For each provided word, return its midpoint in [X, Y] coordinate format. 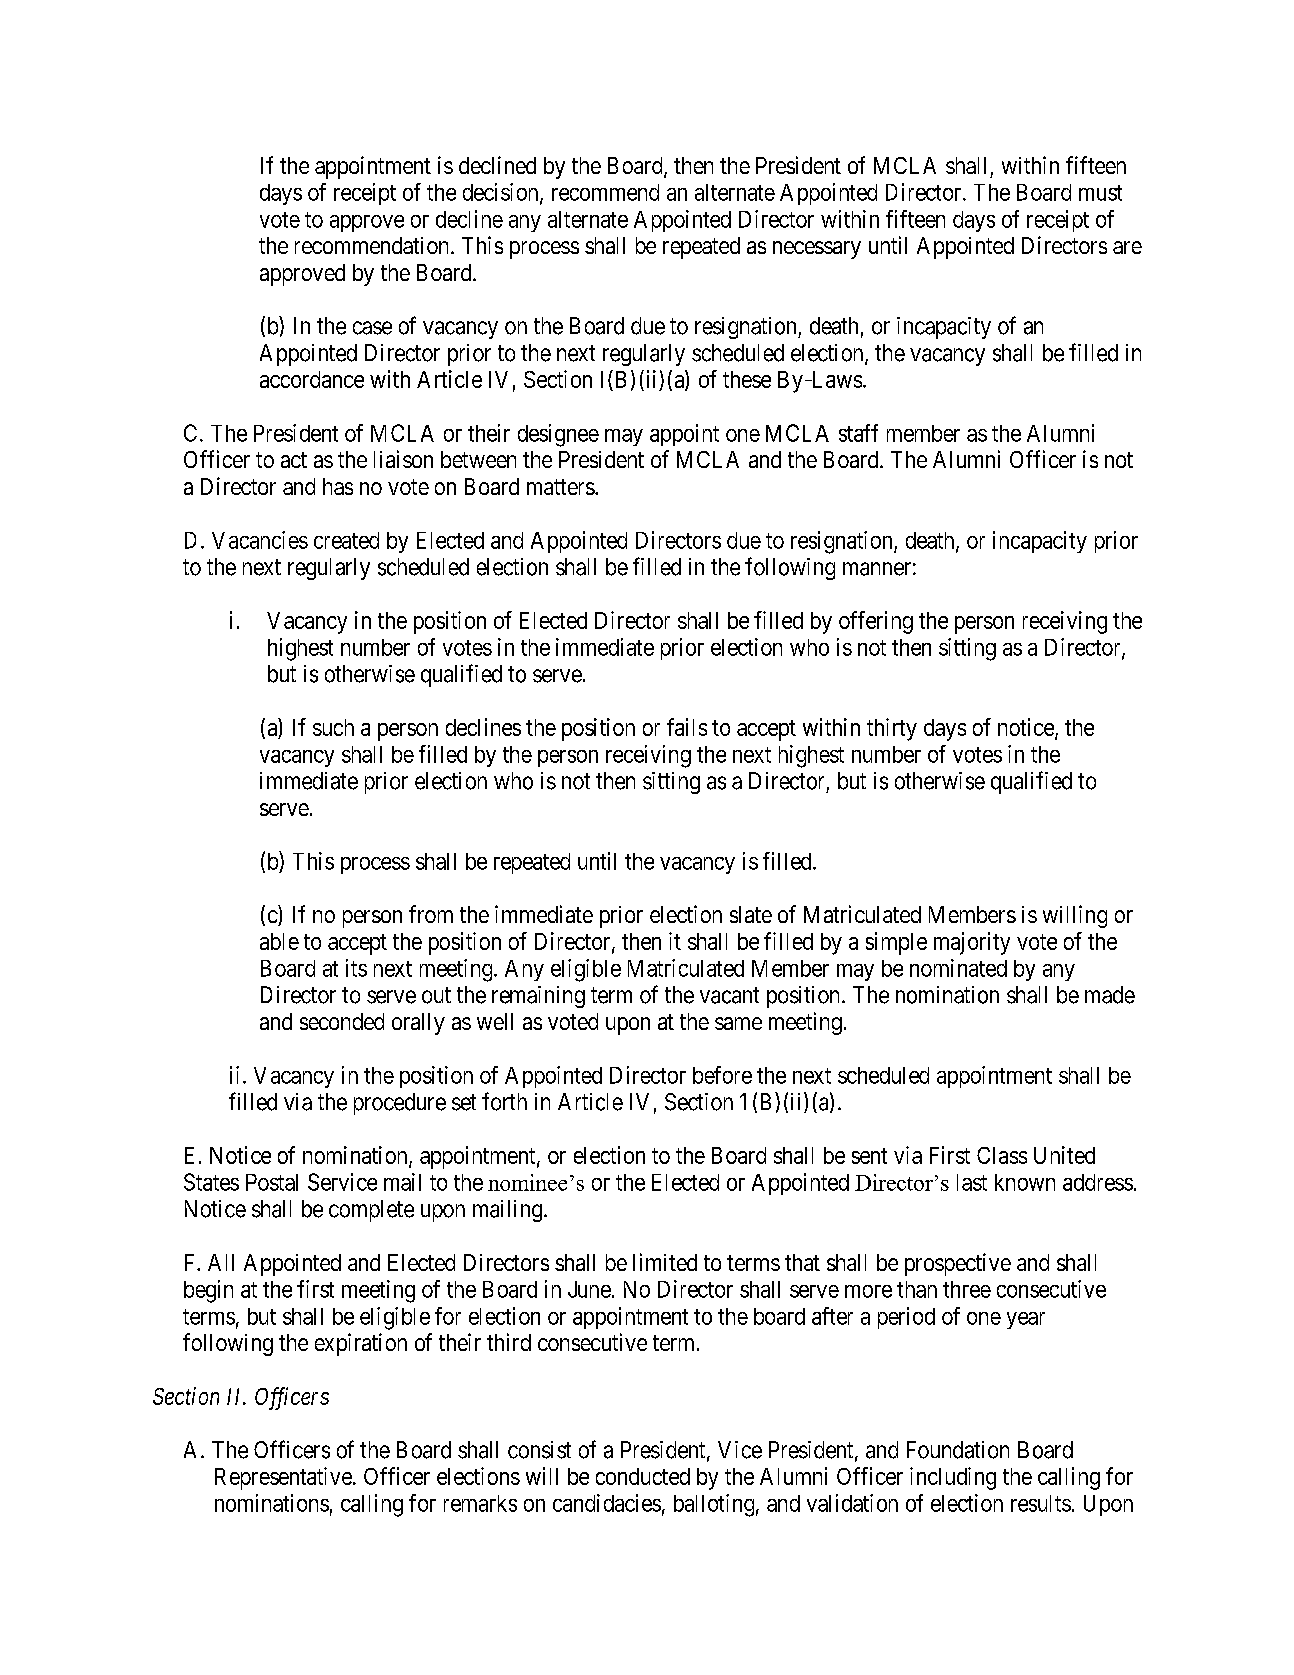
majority [972, 943]
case [372, 328]
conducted [643, 1476]
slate [751, 914]
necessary [817, 250]
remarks [480, 1503]
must [1100, 193]
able [279, 941]
